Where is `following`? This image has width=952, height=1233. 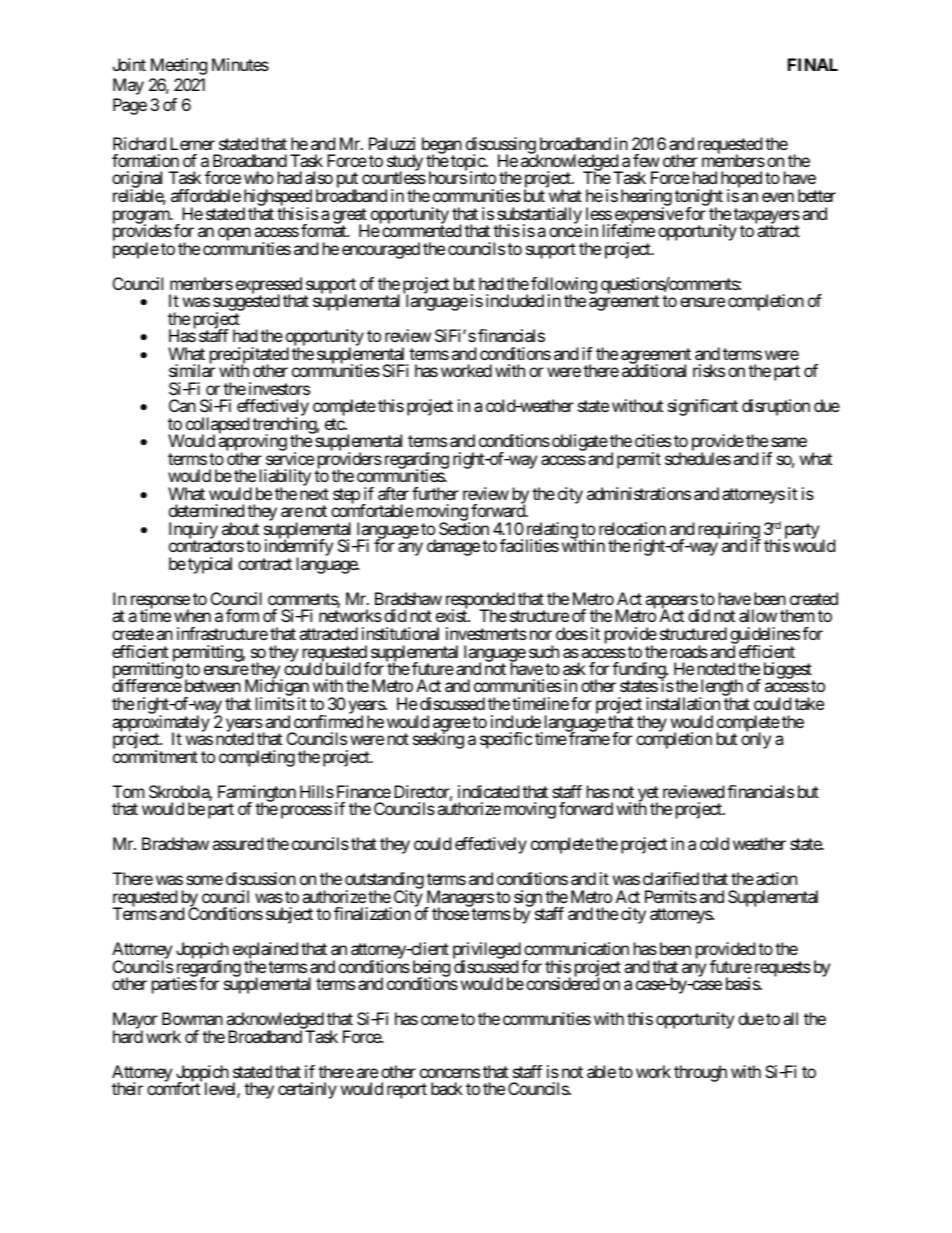 following is located at coordinates (564, 286).
